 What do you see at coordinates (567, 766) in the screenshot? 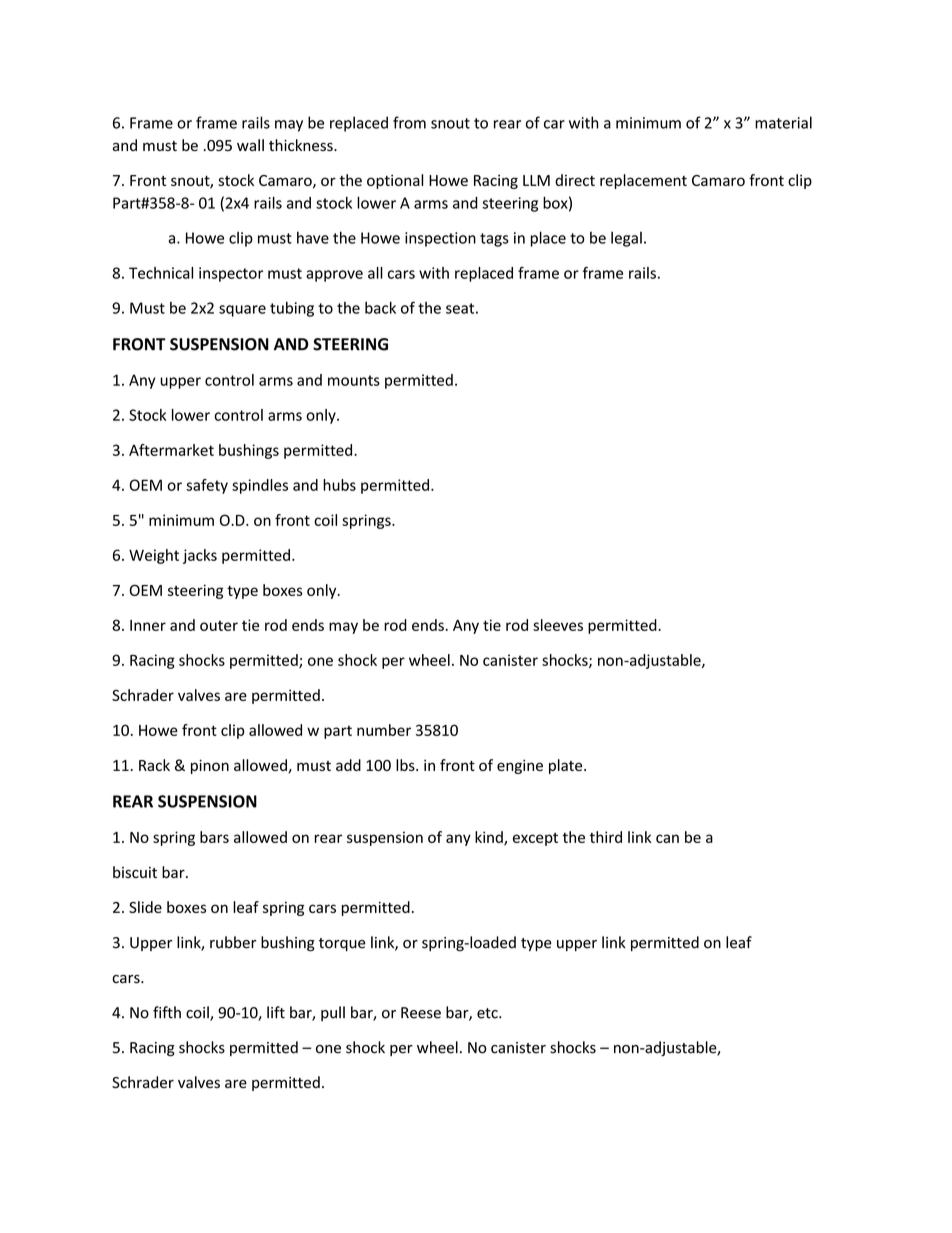
I see `plate` at bounding box center [567, 766].
